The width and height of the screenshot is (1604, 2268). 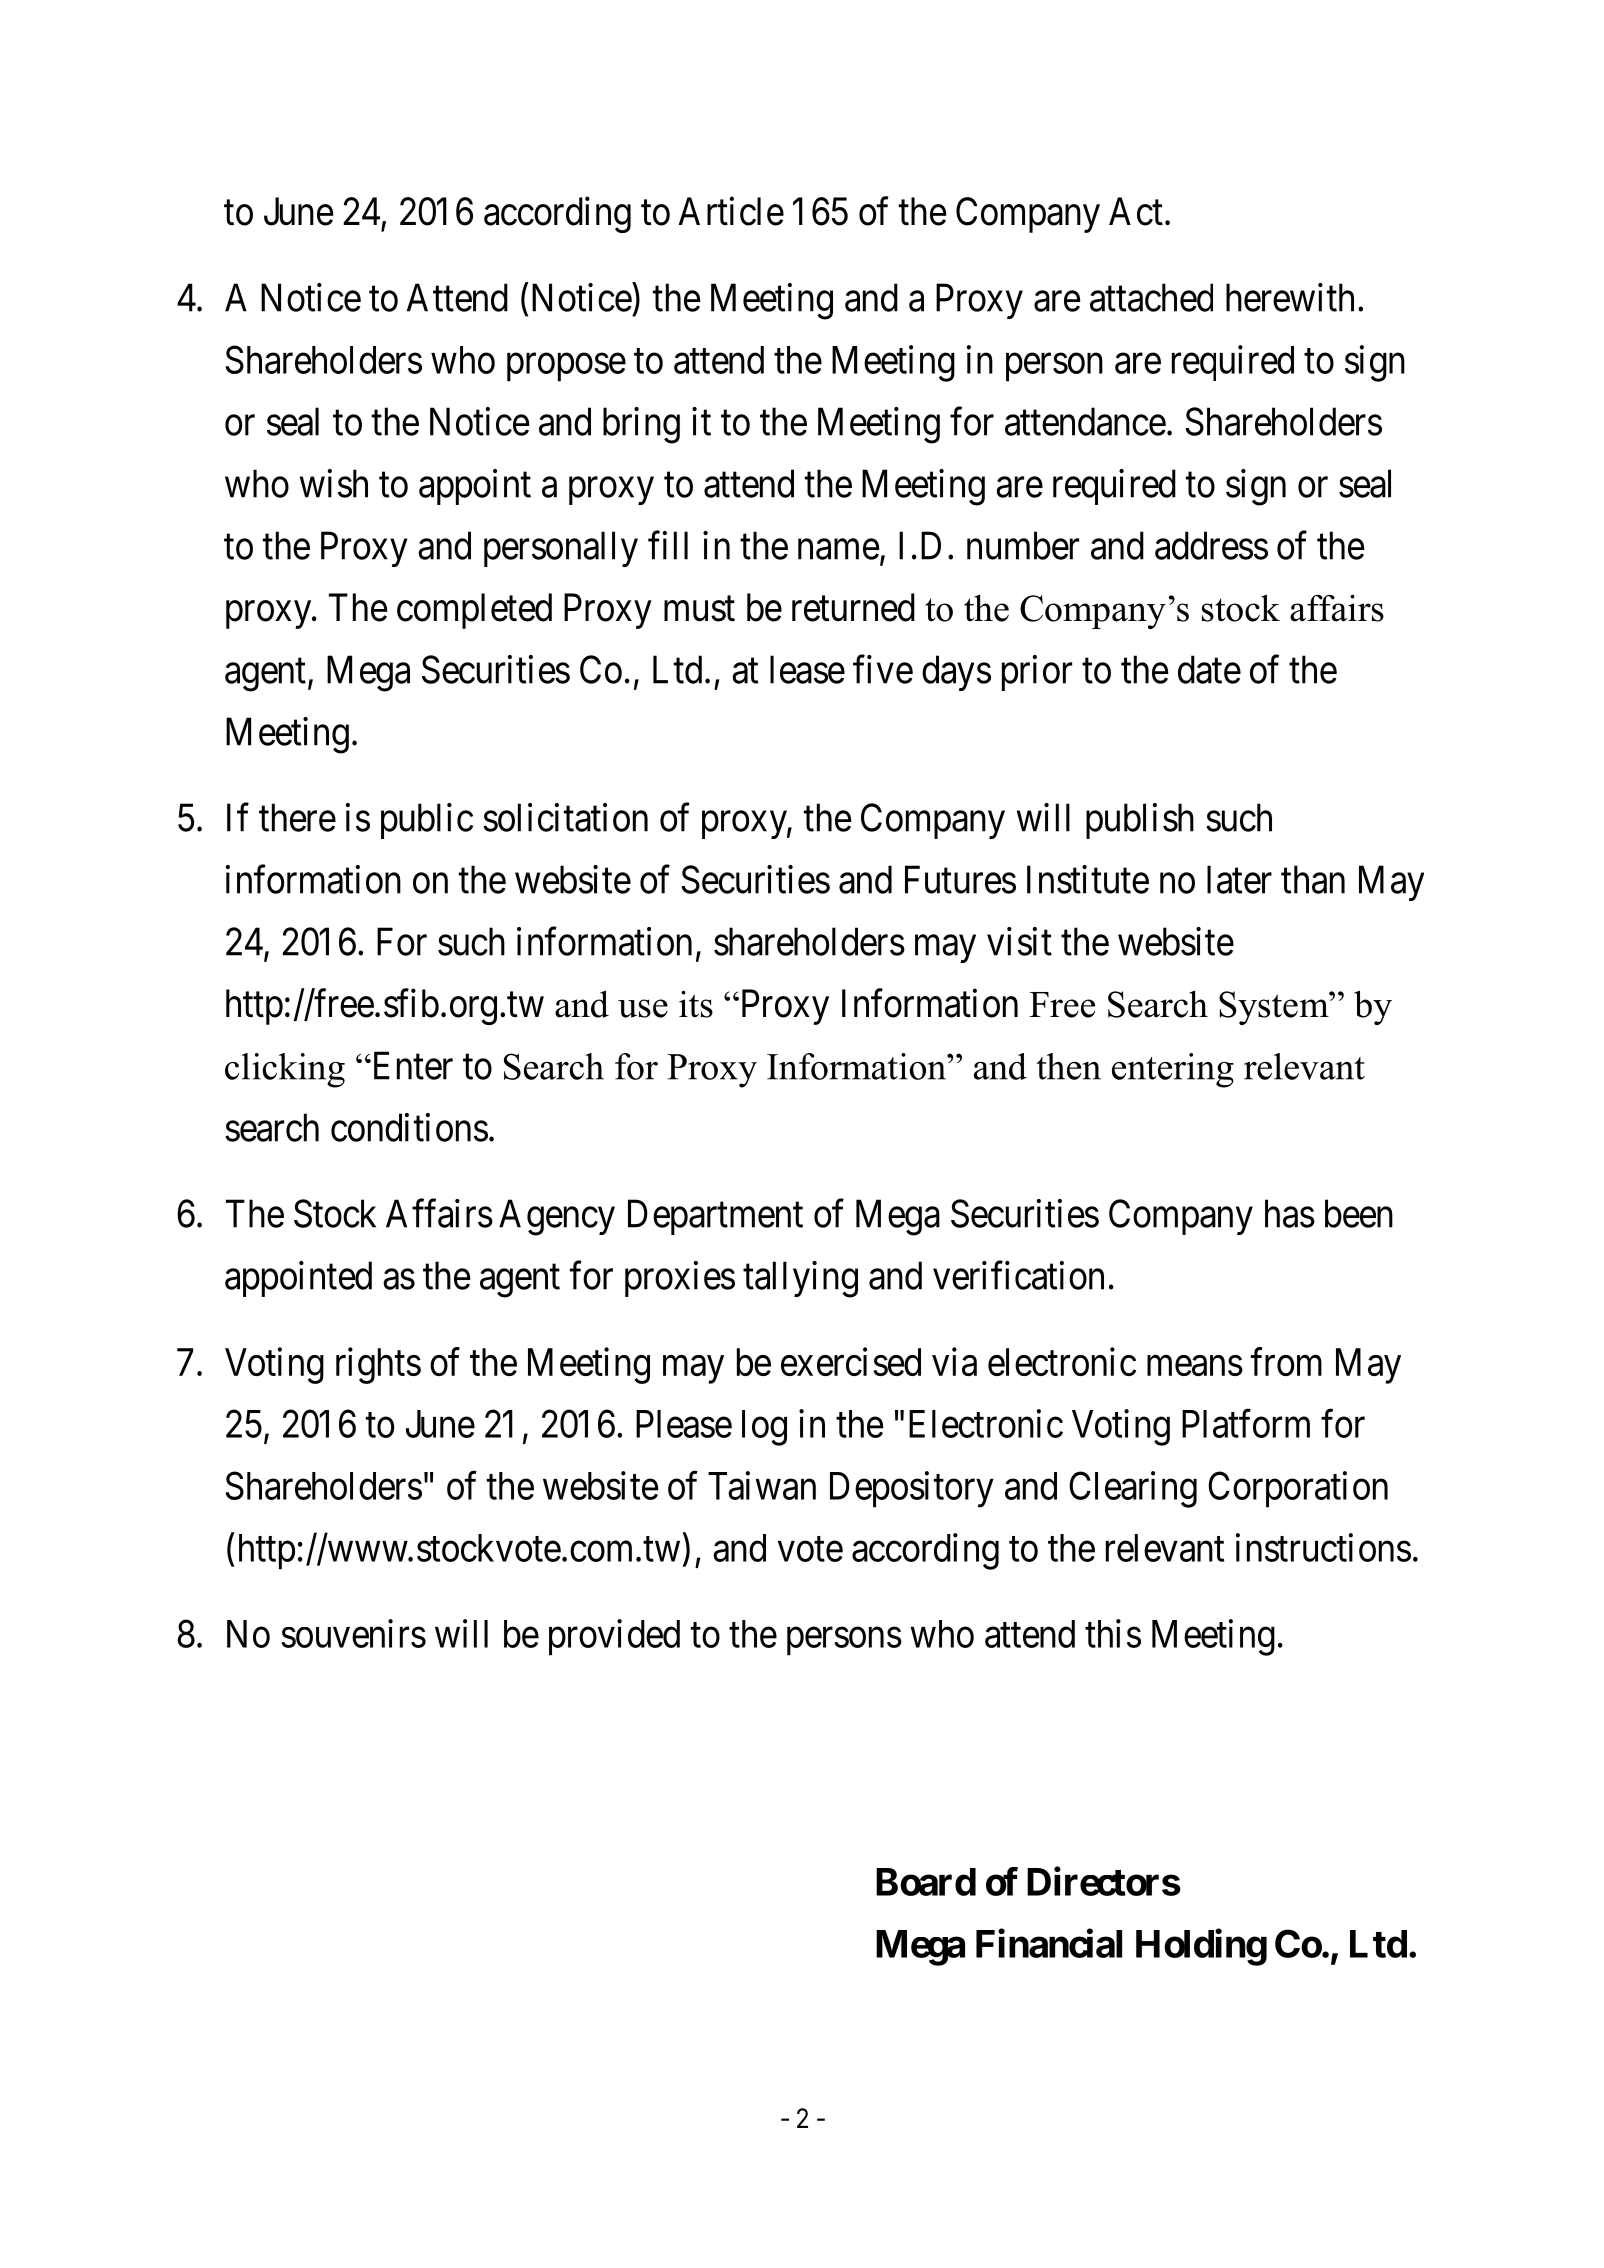 What do you see at coordinates (1068, 1066) in the screenshot?
I see `then` at bounding box center [1068, 1066].
